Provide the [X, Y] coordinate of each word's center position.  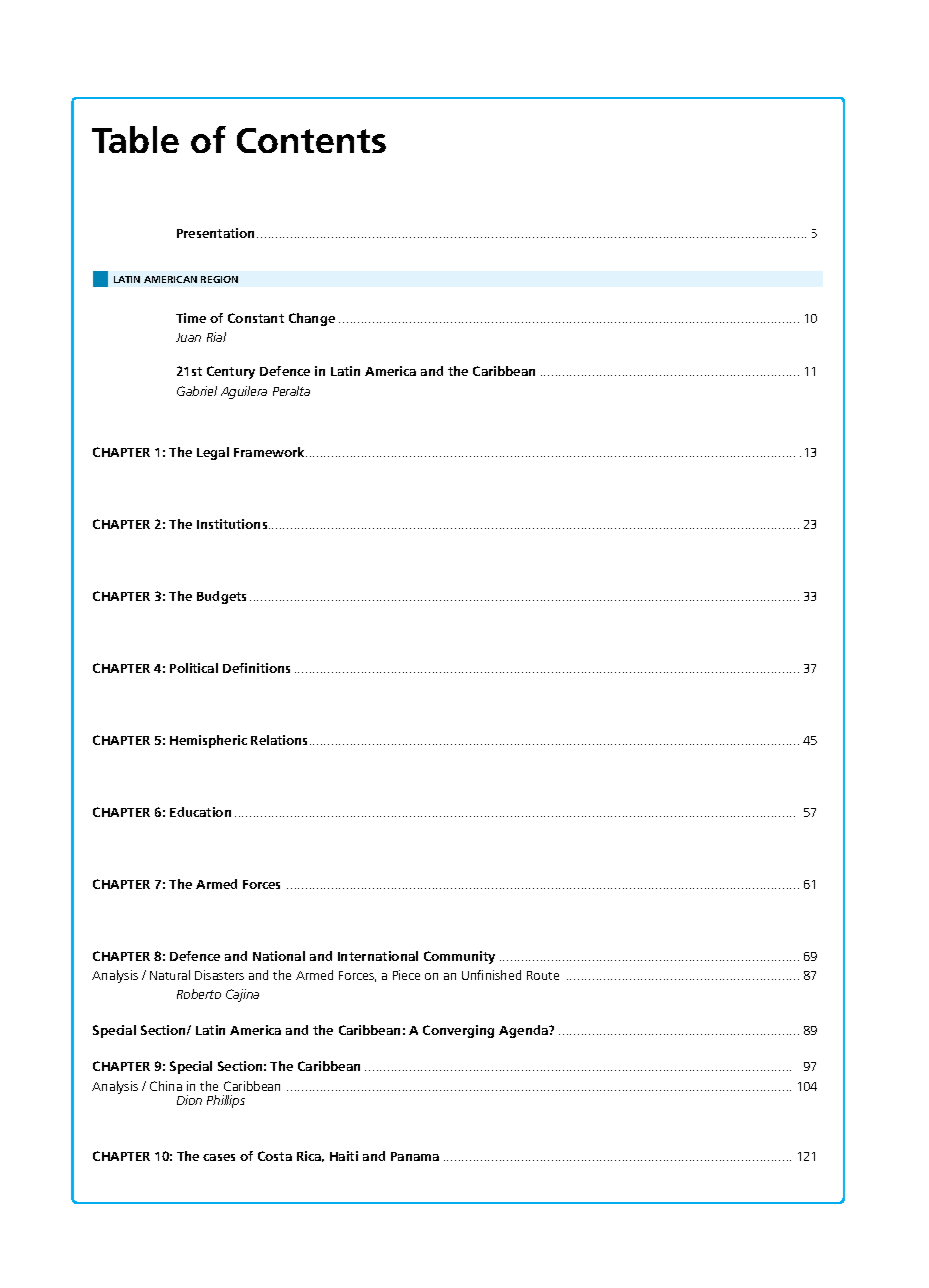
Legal [213, 453]
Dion [189, 1100]
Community [459, 957]
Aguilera [244, 392]
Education [200, 812]
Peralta [291, 391]
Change [312, 319]
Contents [311, 140]
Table [135, 139]
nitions [269, 668]
